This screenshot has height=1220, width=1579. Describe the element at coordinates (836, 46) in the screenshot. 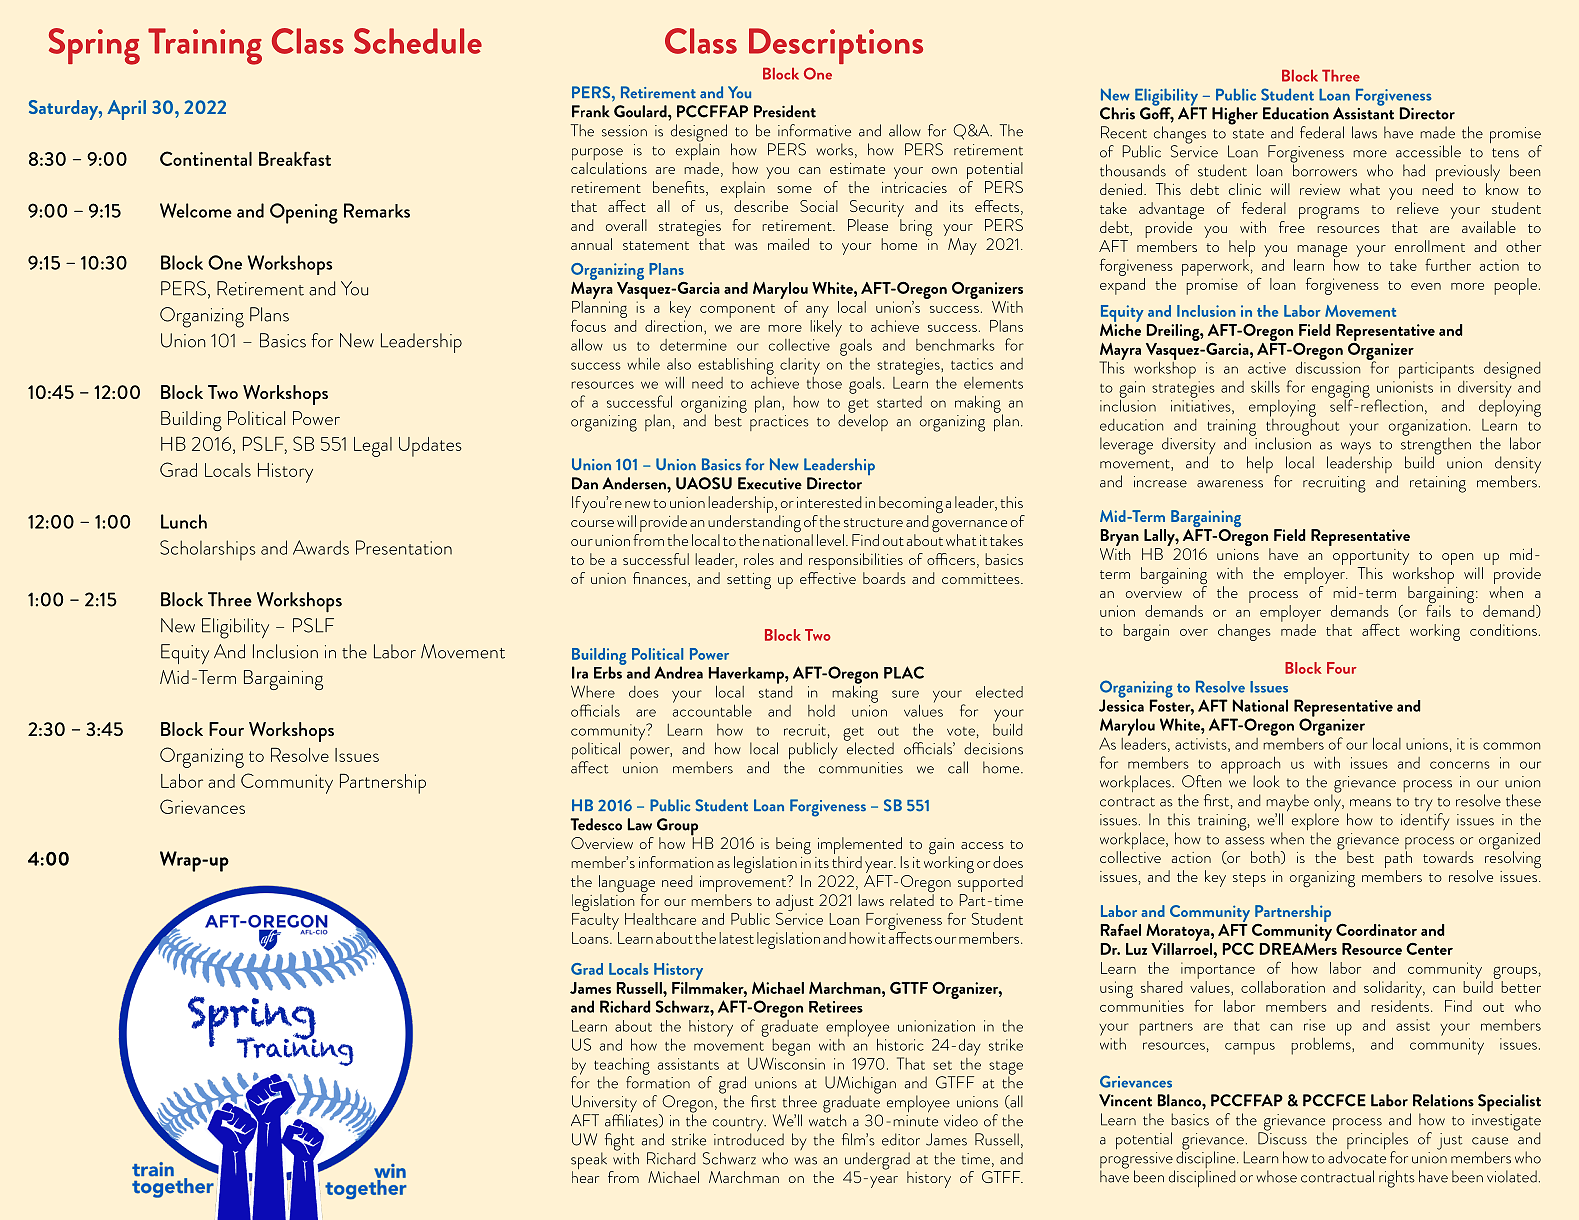

I see `Descriptions` at that location.
